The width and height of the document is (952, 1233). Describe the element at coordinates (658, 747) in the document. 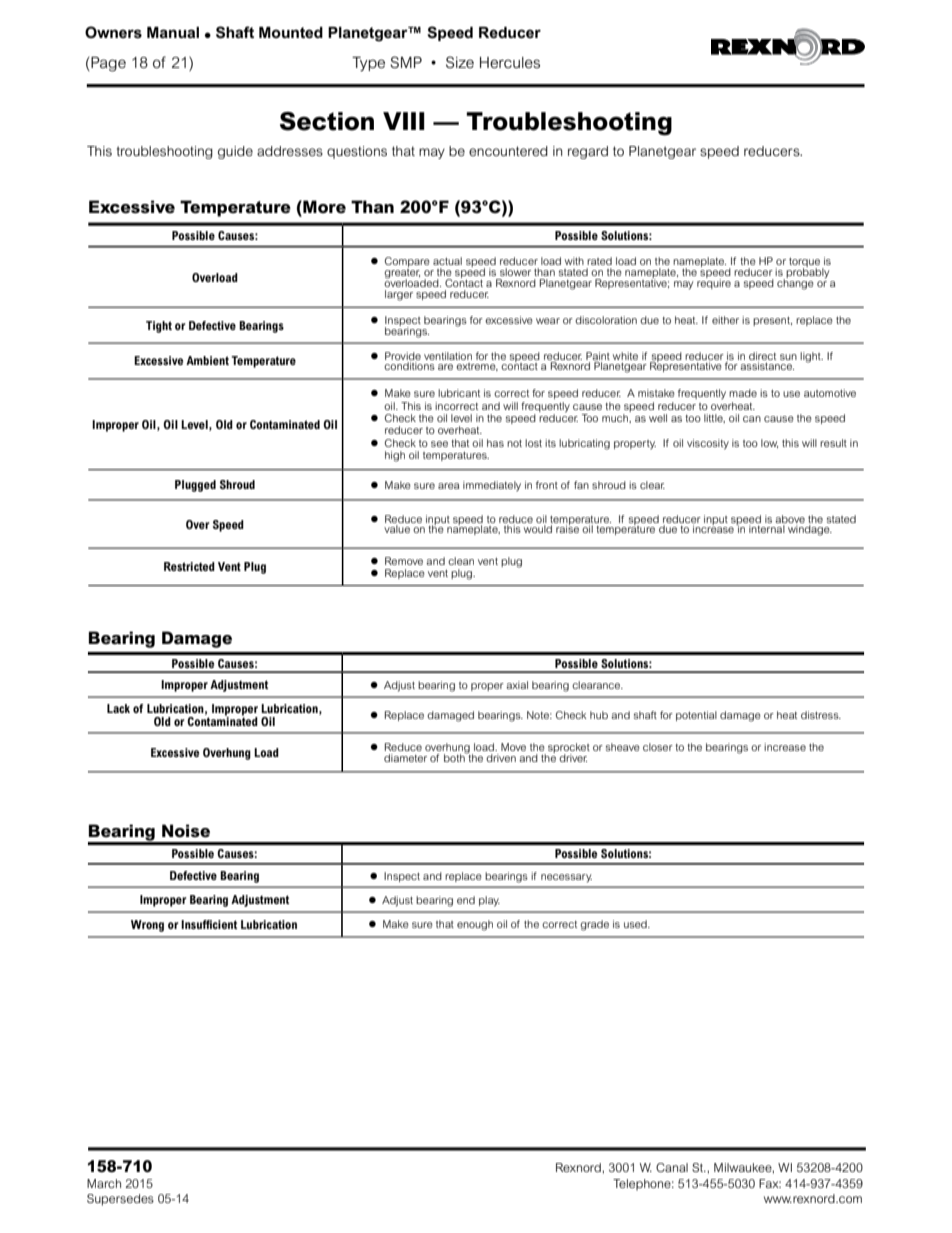

I see `closer` at that location.
